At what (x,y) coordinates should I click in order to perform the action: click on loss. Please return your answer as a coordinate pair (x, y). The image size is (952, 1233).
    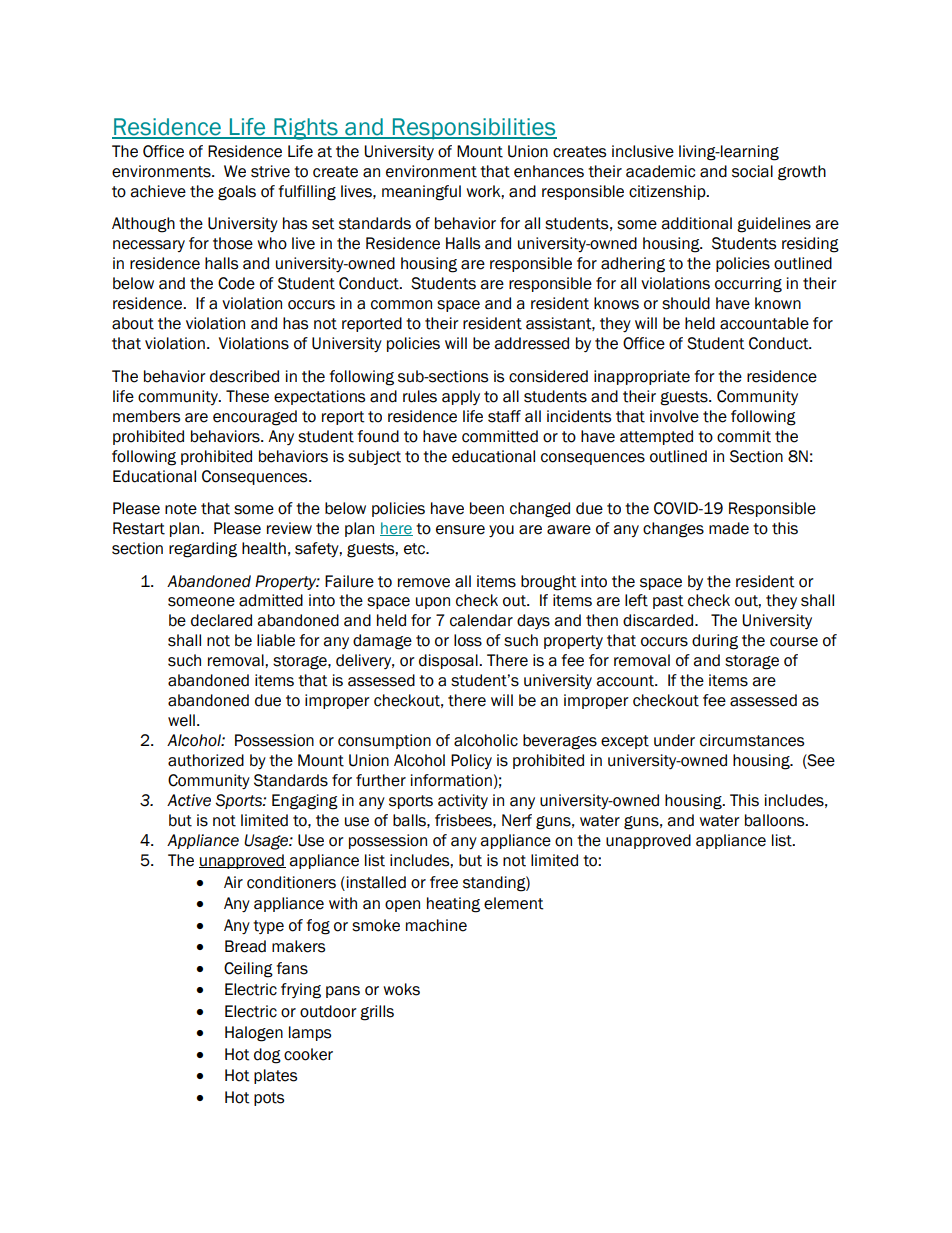
    Looking at the image, I should click on (468, 640).
